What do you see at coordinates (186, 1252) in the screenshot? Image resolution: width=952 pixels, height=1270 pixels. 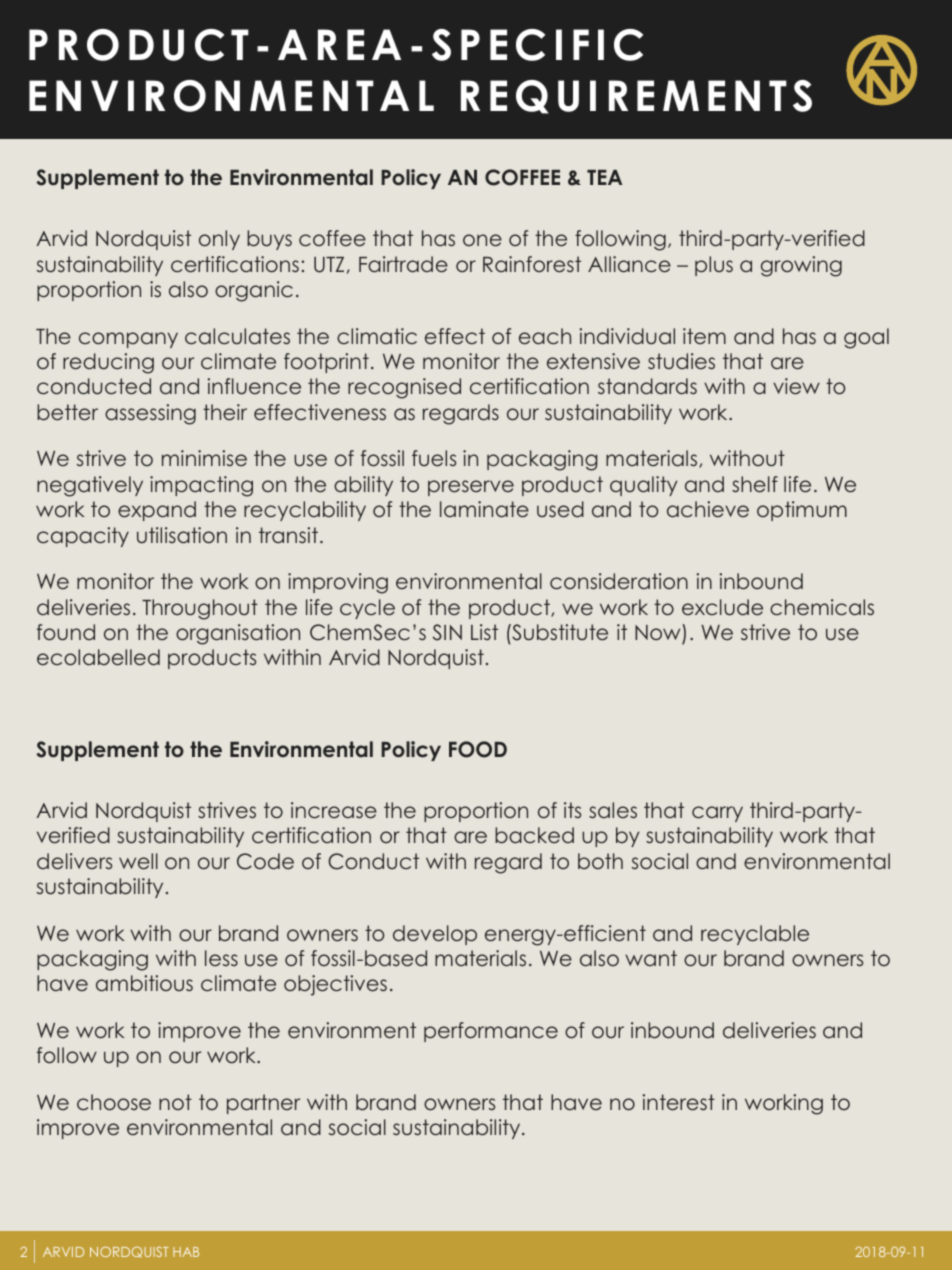 I see `HAB` at bounding box center [186, 1252].
